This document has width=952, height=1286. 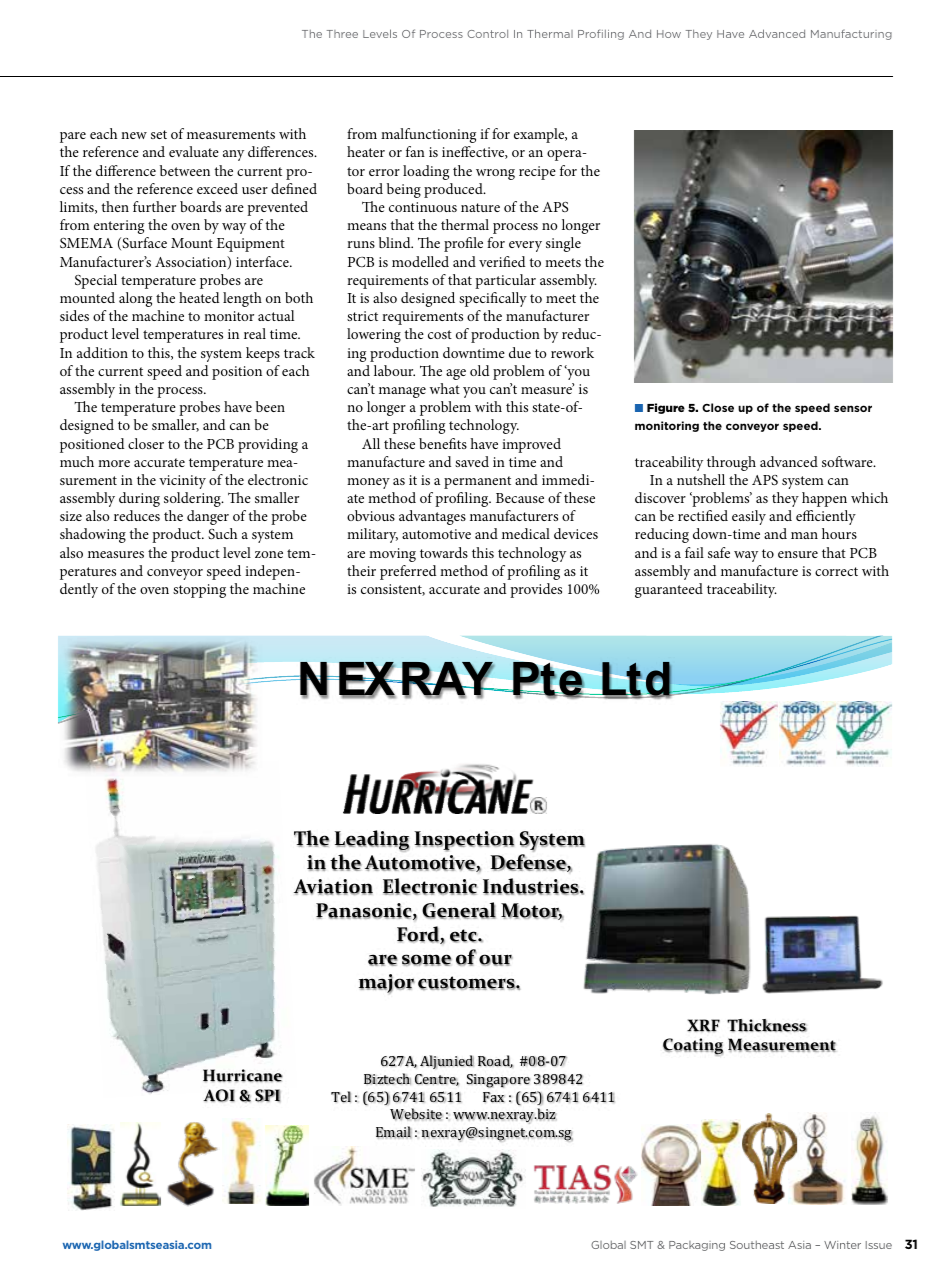 What do you see at coordinates (757, 1245) in the document?
I see `Southeast` at bounding box center [757, 1245].
